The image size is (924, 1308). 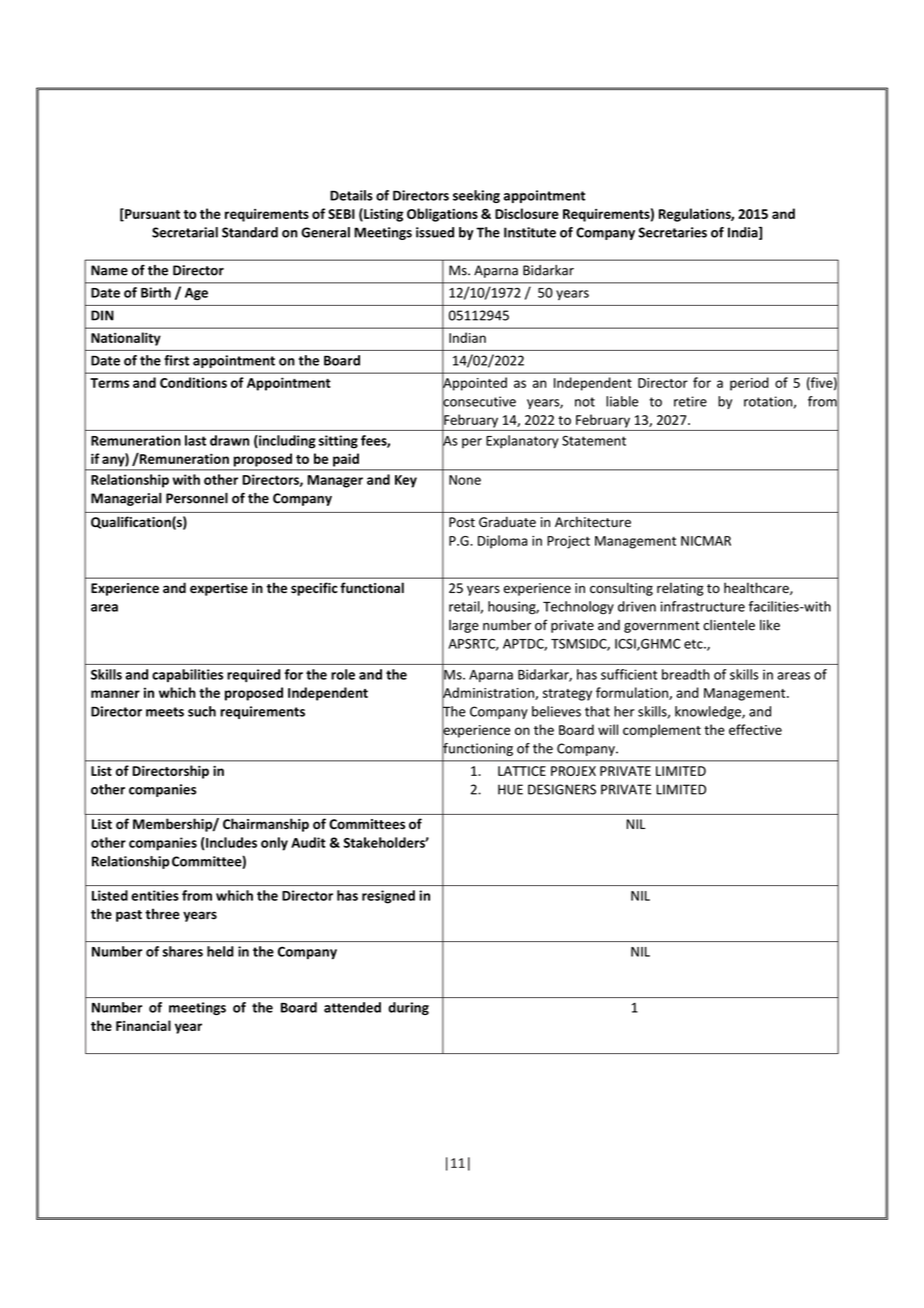 I want to click on Financial, so click(x=143, y=1025).
